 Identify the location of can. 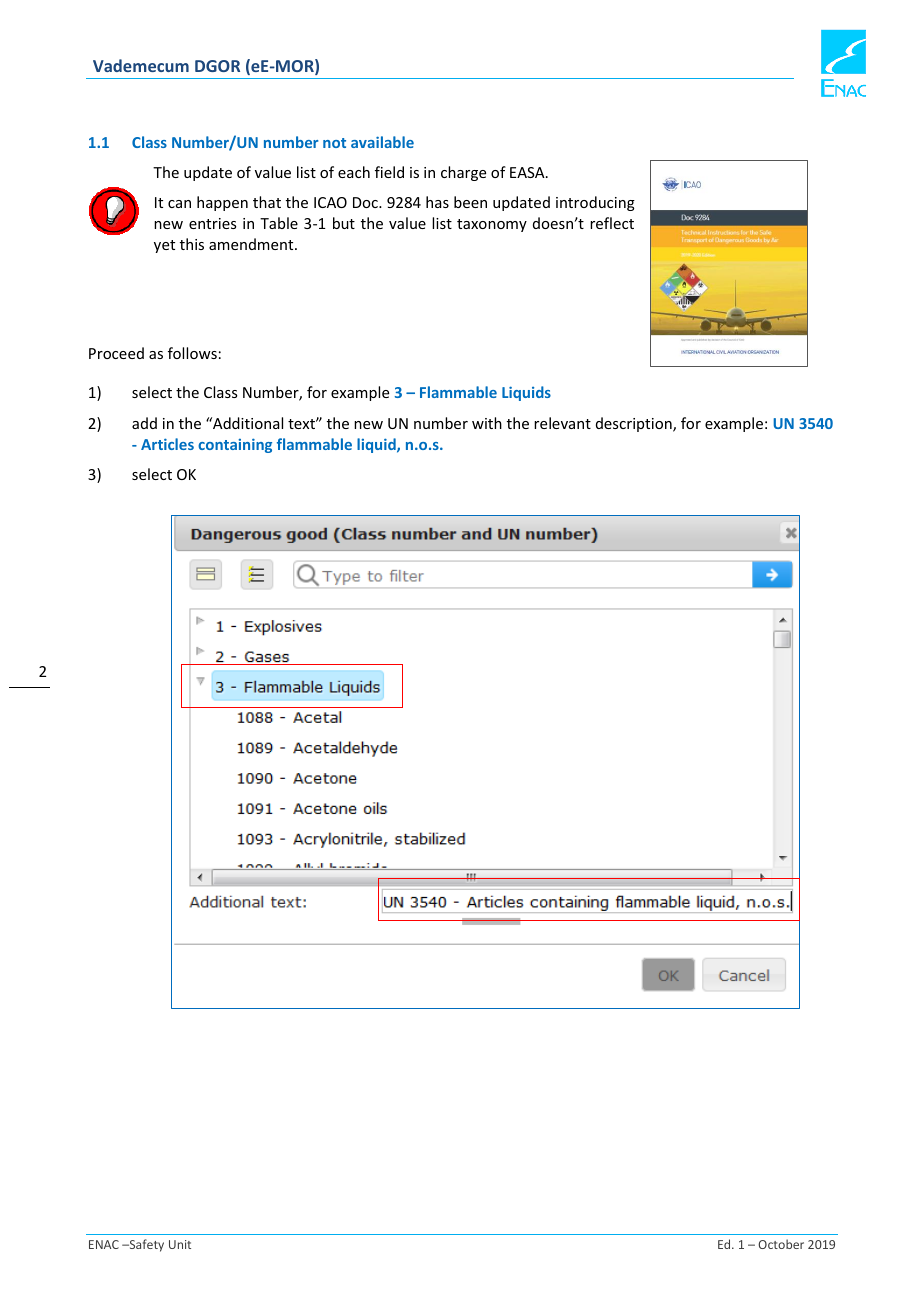
(179, 204).
